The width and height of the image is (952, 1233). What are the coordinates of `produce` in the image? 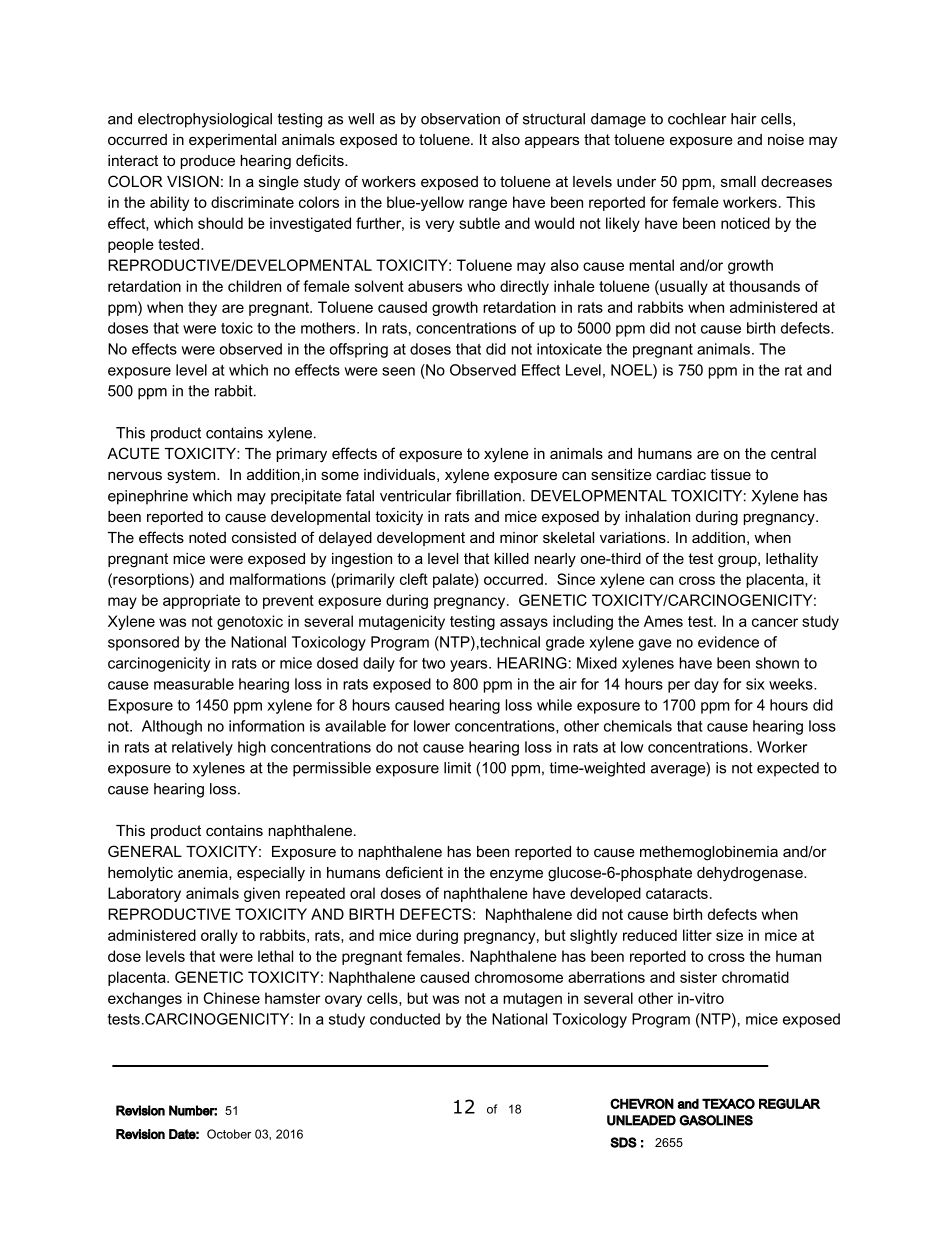 It's located at (208, 162).
